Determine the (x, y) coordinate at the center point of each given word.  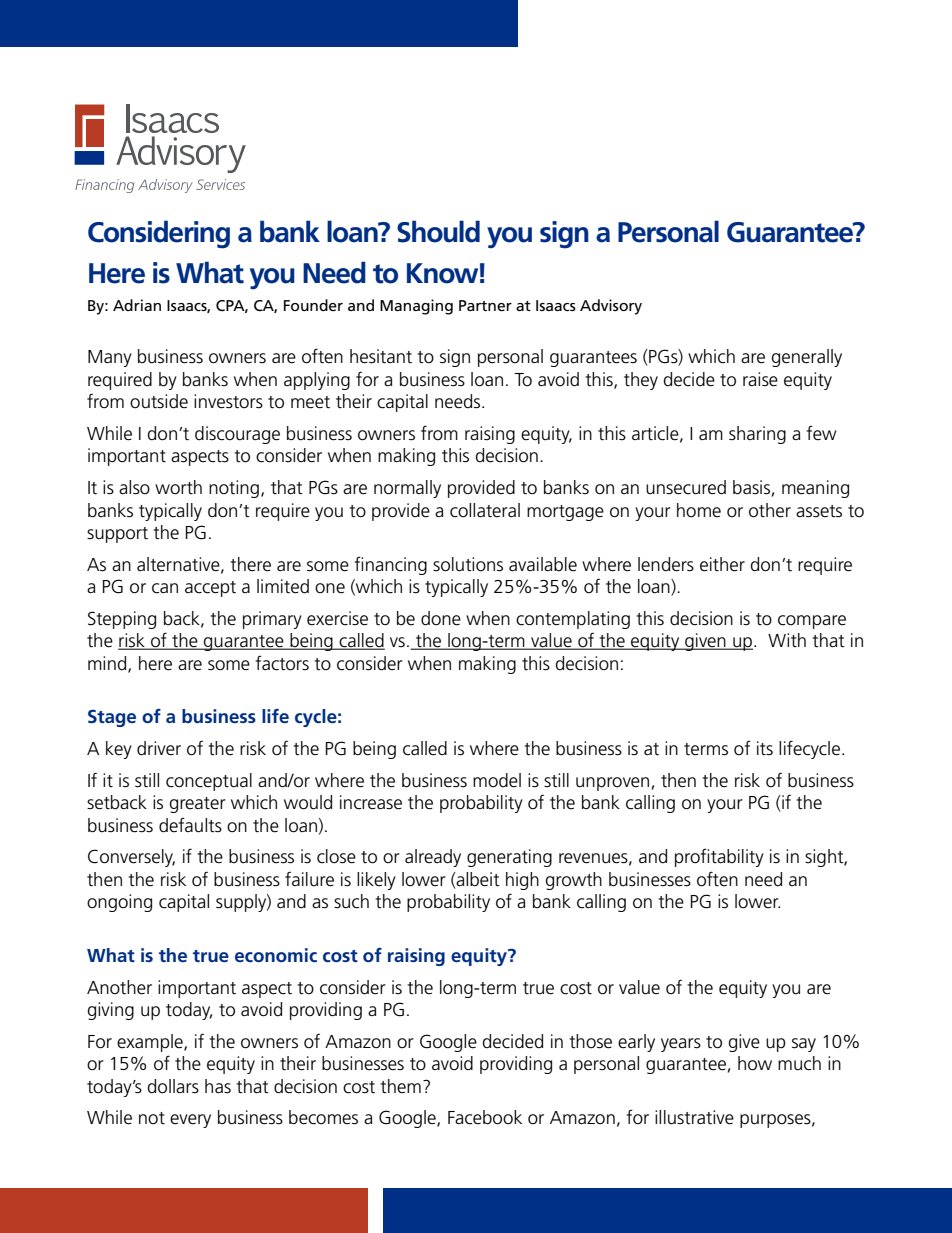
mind (108, 664)
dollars (173, 1086)
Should (438, 231)
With (787, 640)
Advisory (611, 307)
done (441, 618)
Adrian (137, 305)
